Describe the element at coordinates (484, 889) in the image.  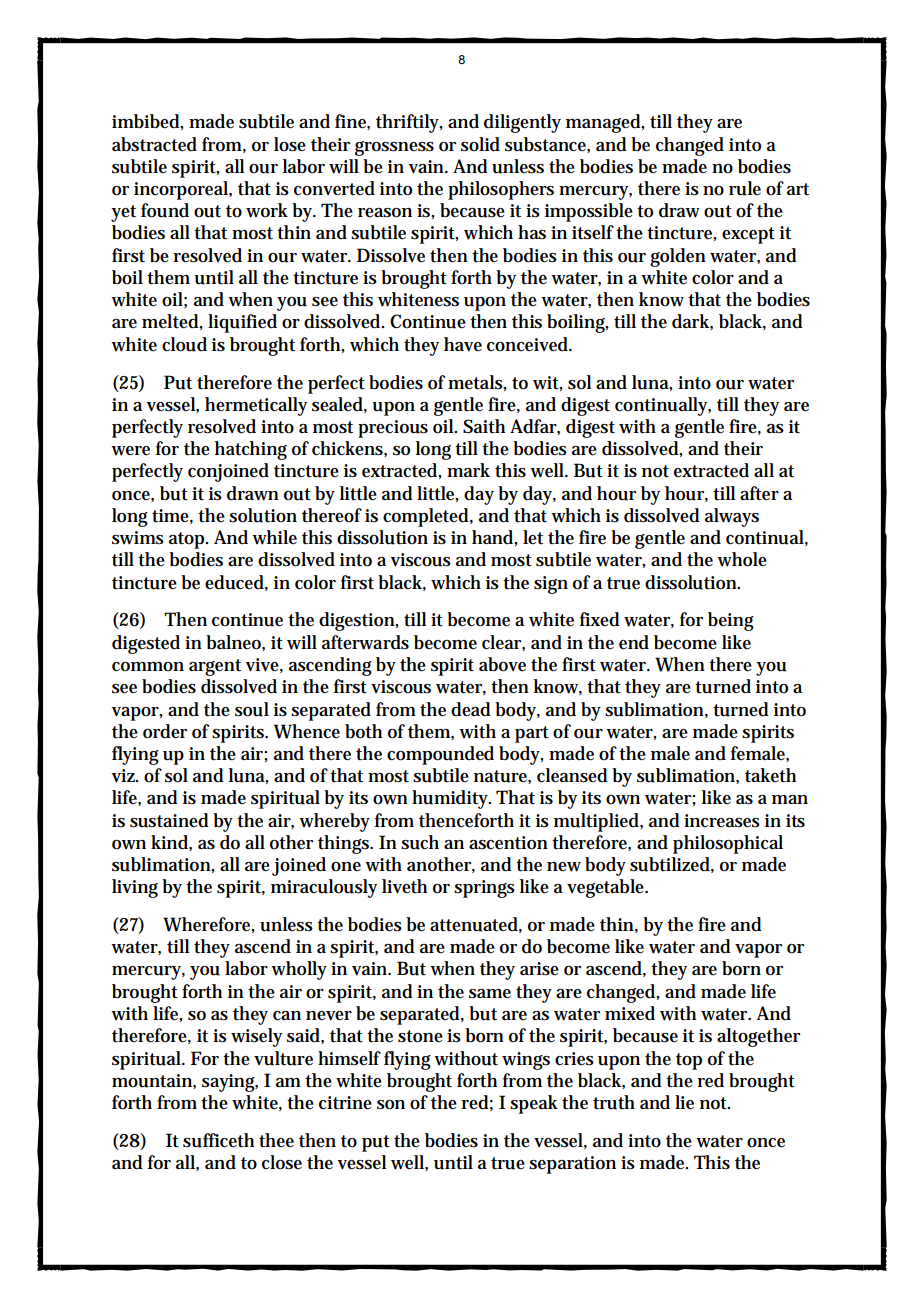
I see `springs` at that location.
